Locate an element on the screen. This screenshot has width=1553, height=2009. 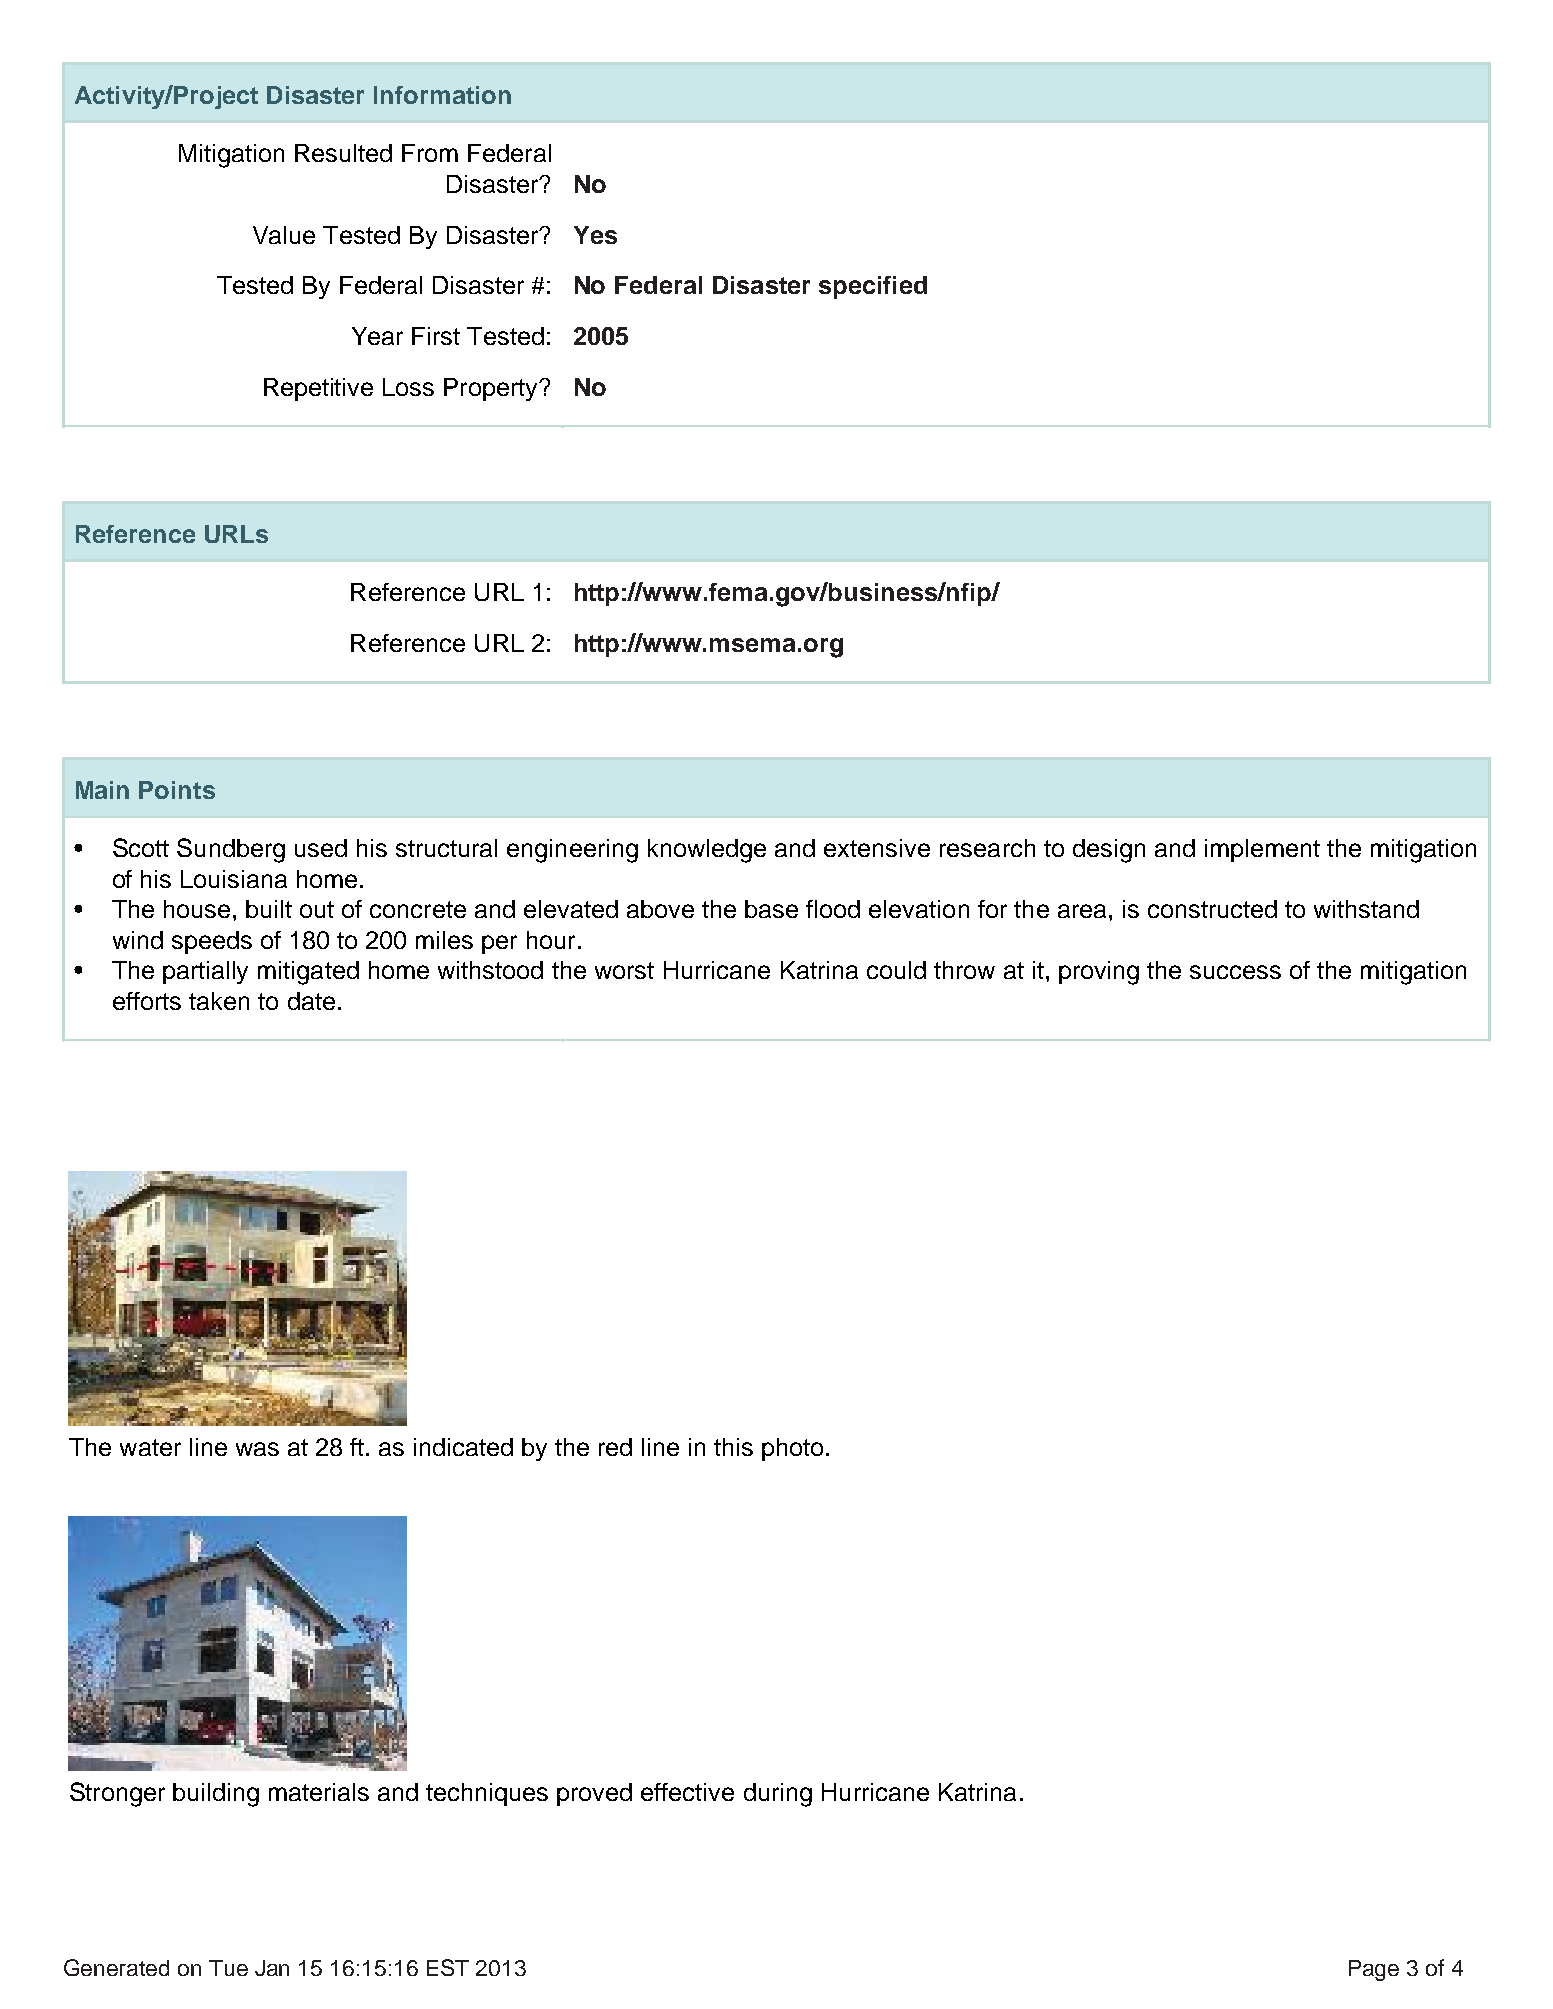
Jan is located at coordinates (272, 1968).
